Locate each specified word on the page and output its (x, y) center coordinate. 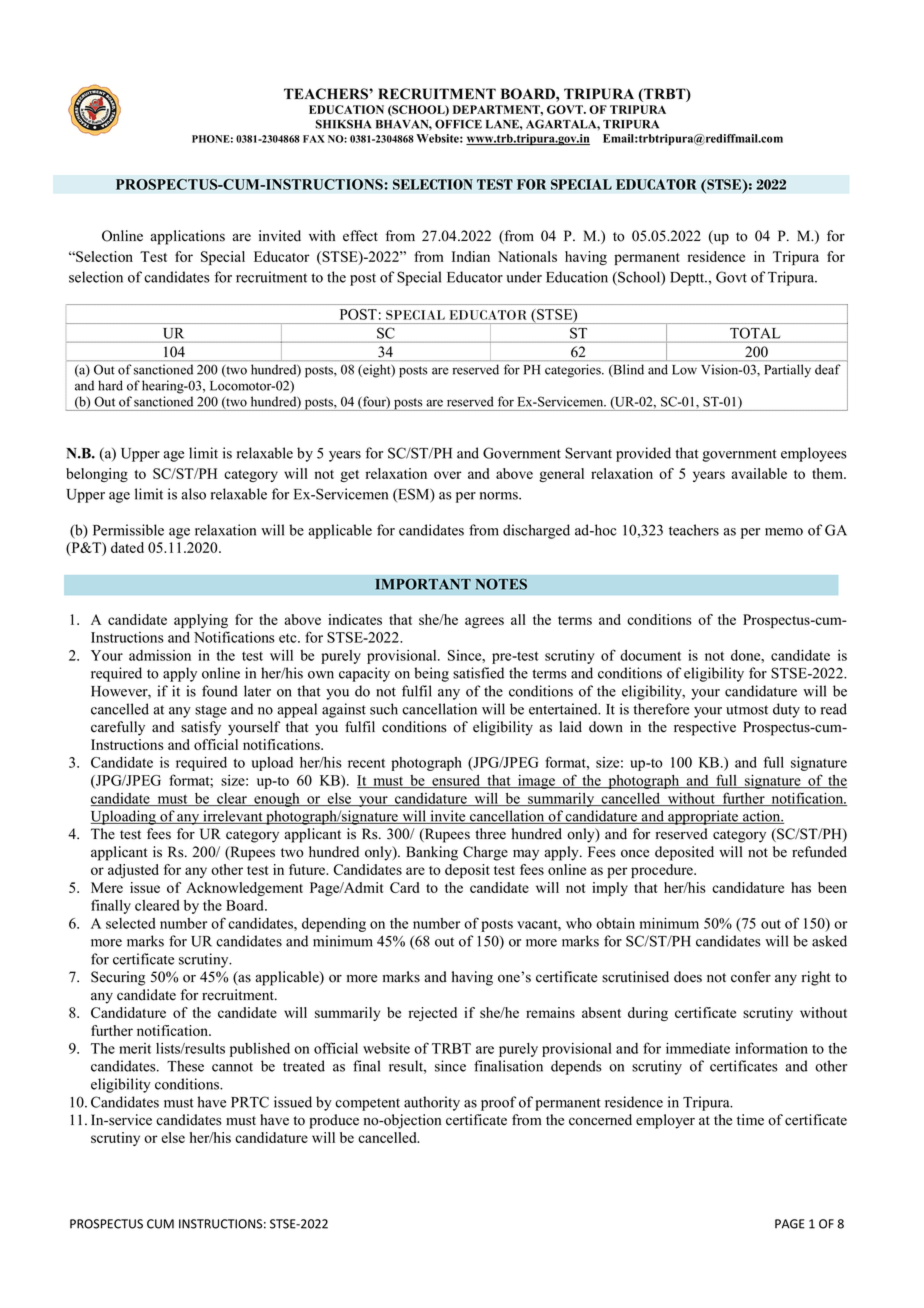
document (650, 655)
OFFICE (458, 124)
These (185, 1066)
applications (187, 237)
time (750, 1120)
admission (160, 655)
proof (498, 1103)
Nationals (527, 256)
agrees (484, 622)
